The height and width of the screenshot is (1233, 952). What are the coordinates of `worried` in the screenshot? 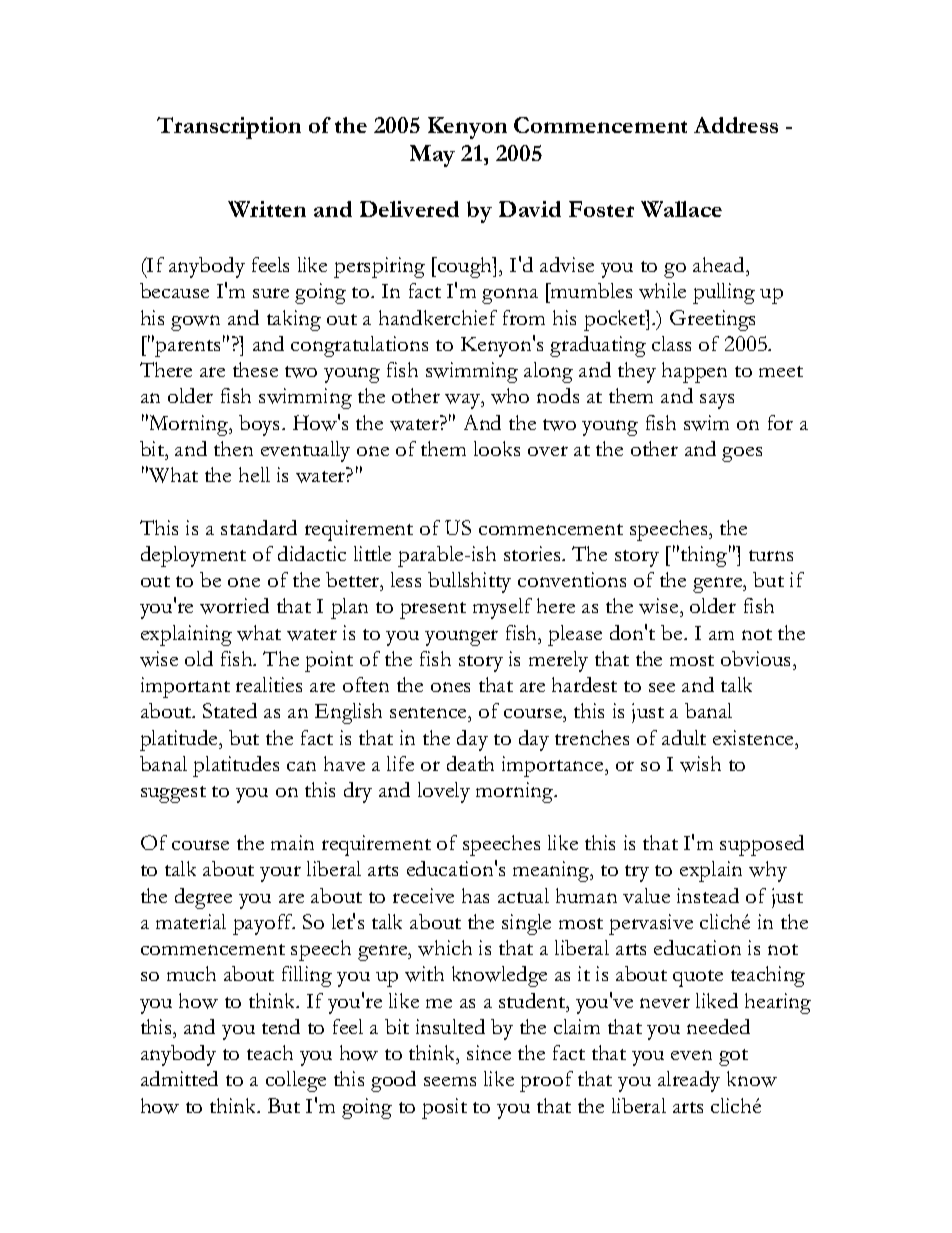 It's located at (234, 606).
